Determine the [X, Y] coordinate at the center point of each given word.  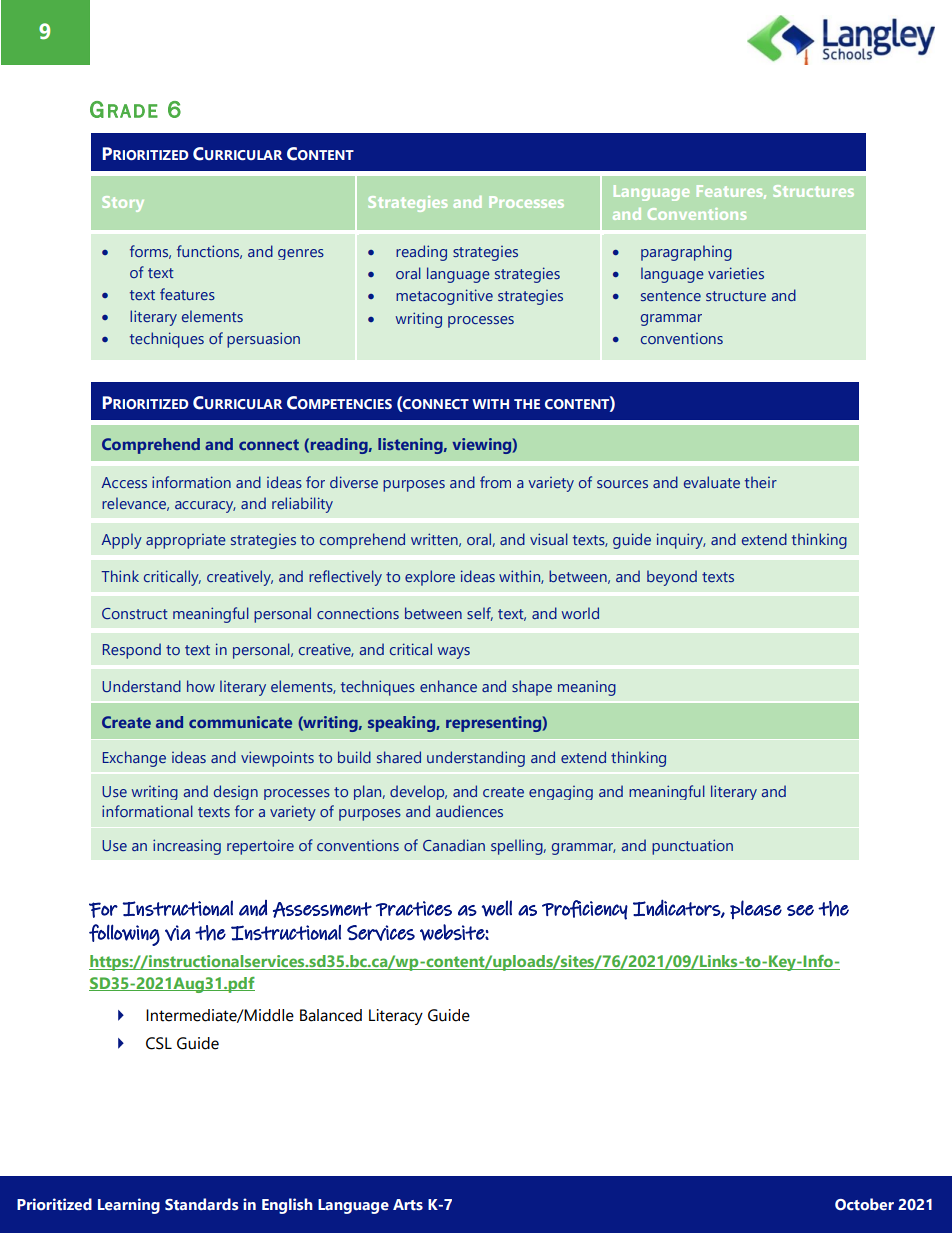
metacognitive [444, 297]
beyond [672, 578]
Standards [202, 1204]
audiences [469, 811]
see [800, 910]
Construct [135, 613]
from [495, 482]
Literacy [396, 1017]
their [761, 482]
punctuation [692, 847]
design [236, 792]
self [480, 614]
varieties [736, 273]
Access [124, 482]
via [177, 933]
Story [123, 204]
